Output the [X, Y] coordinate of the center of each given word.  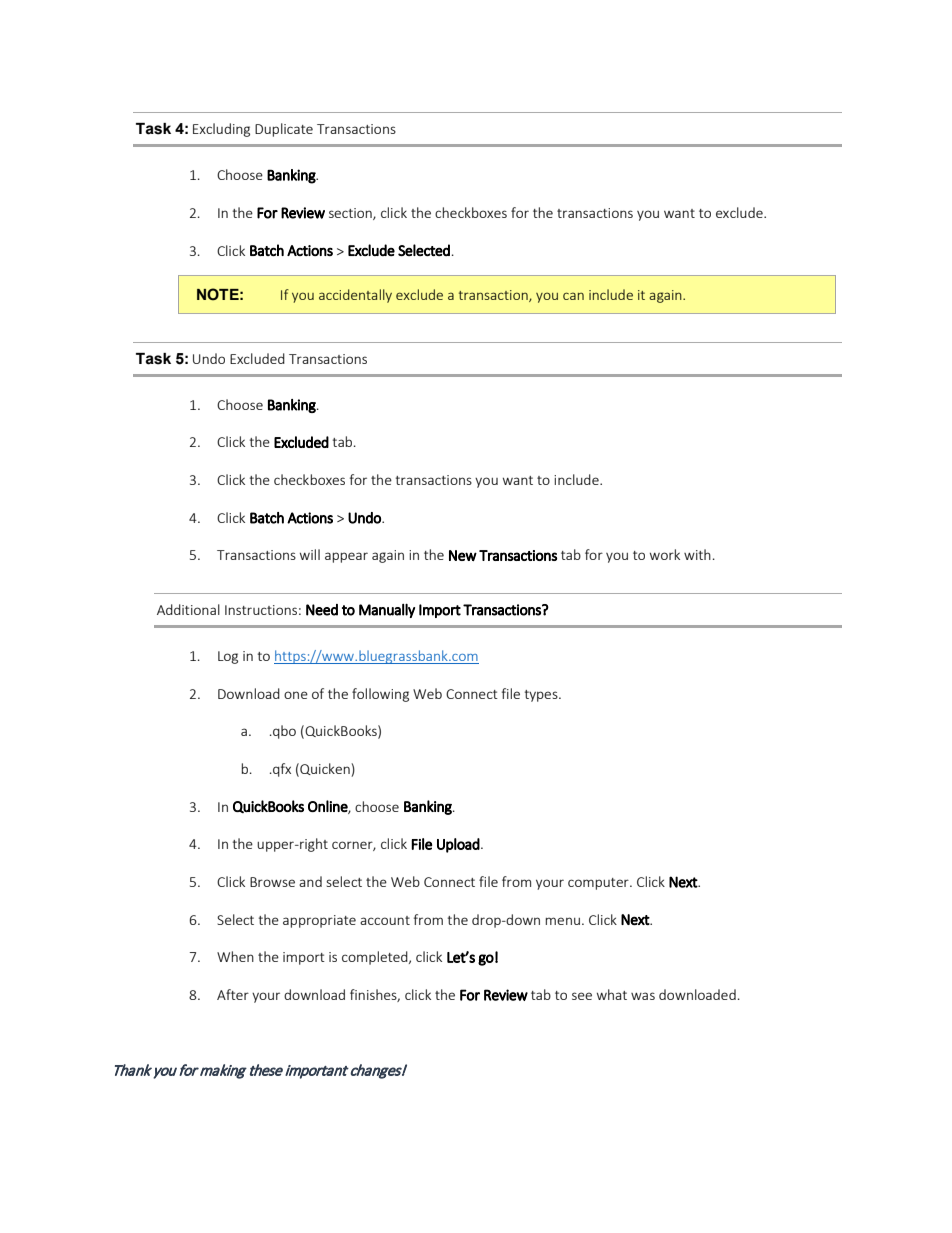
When [235, 956]
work [665, 554]
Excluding [221, 130]
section [351, 214]
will [310, 554]
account [385, 920]
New [463, 555]
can [573, 296]
